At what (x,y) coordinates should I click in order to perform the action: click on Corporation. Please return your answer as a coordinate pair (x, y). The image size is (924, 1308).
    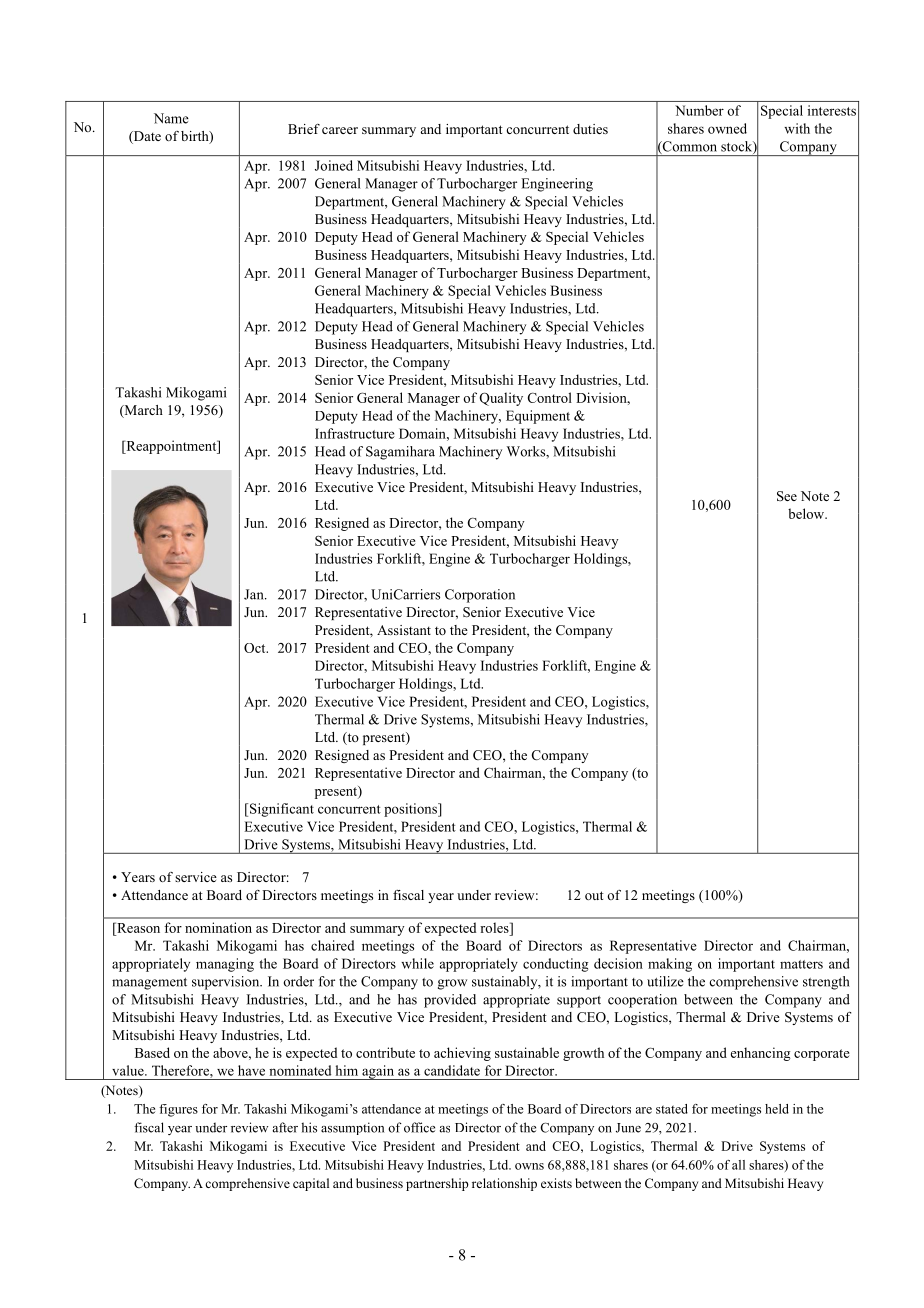
    Looking at the image, I should click on (480, 596).
